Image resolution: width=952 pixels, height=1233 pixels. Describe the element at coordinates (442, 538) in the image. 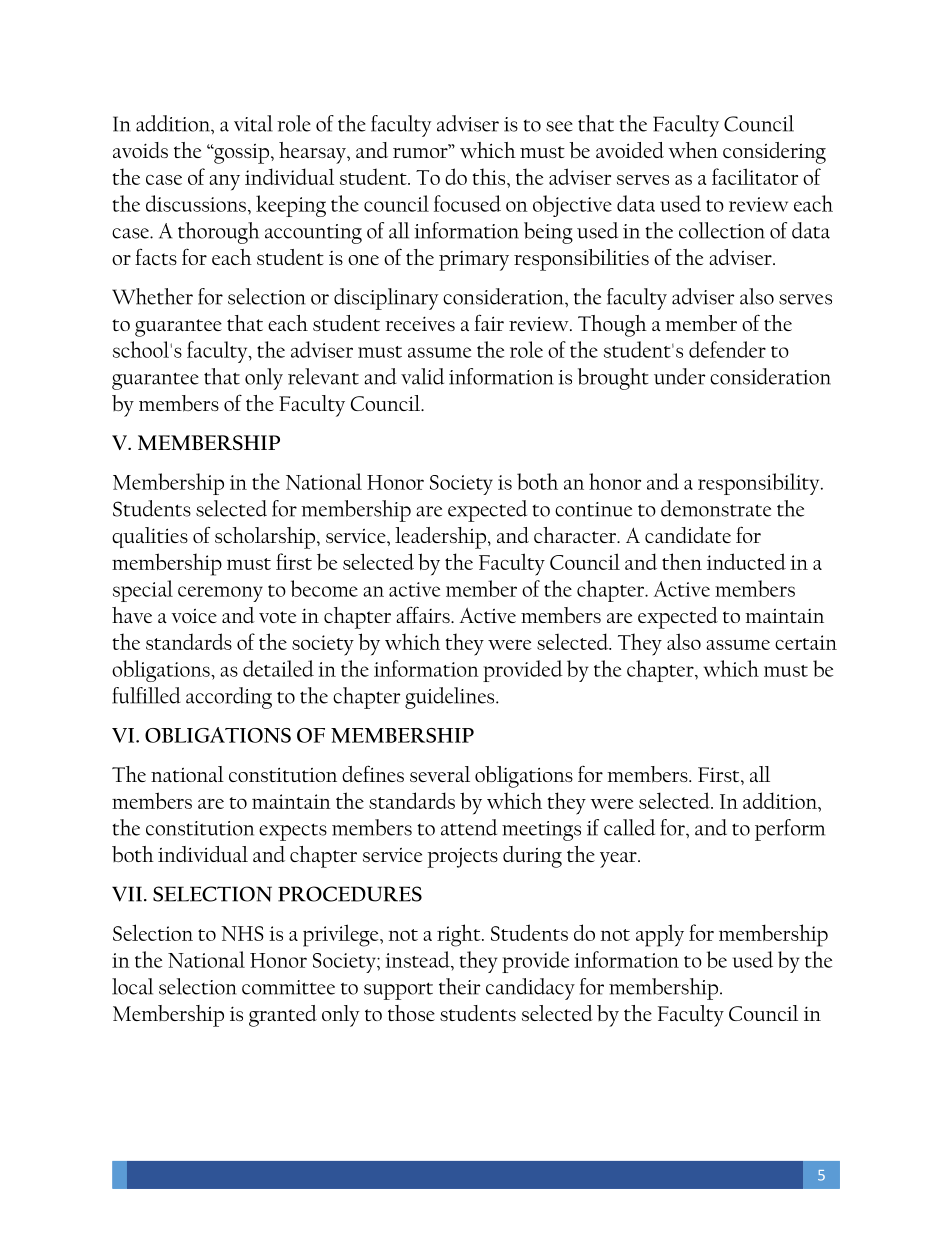

I see `leadership` at that location.
